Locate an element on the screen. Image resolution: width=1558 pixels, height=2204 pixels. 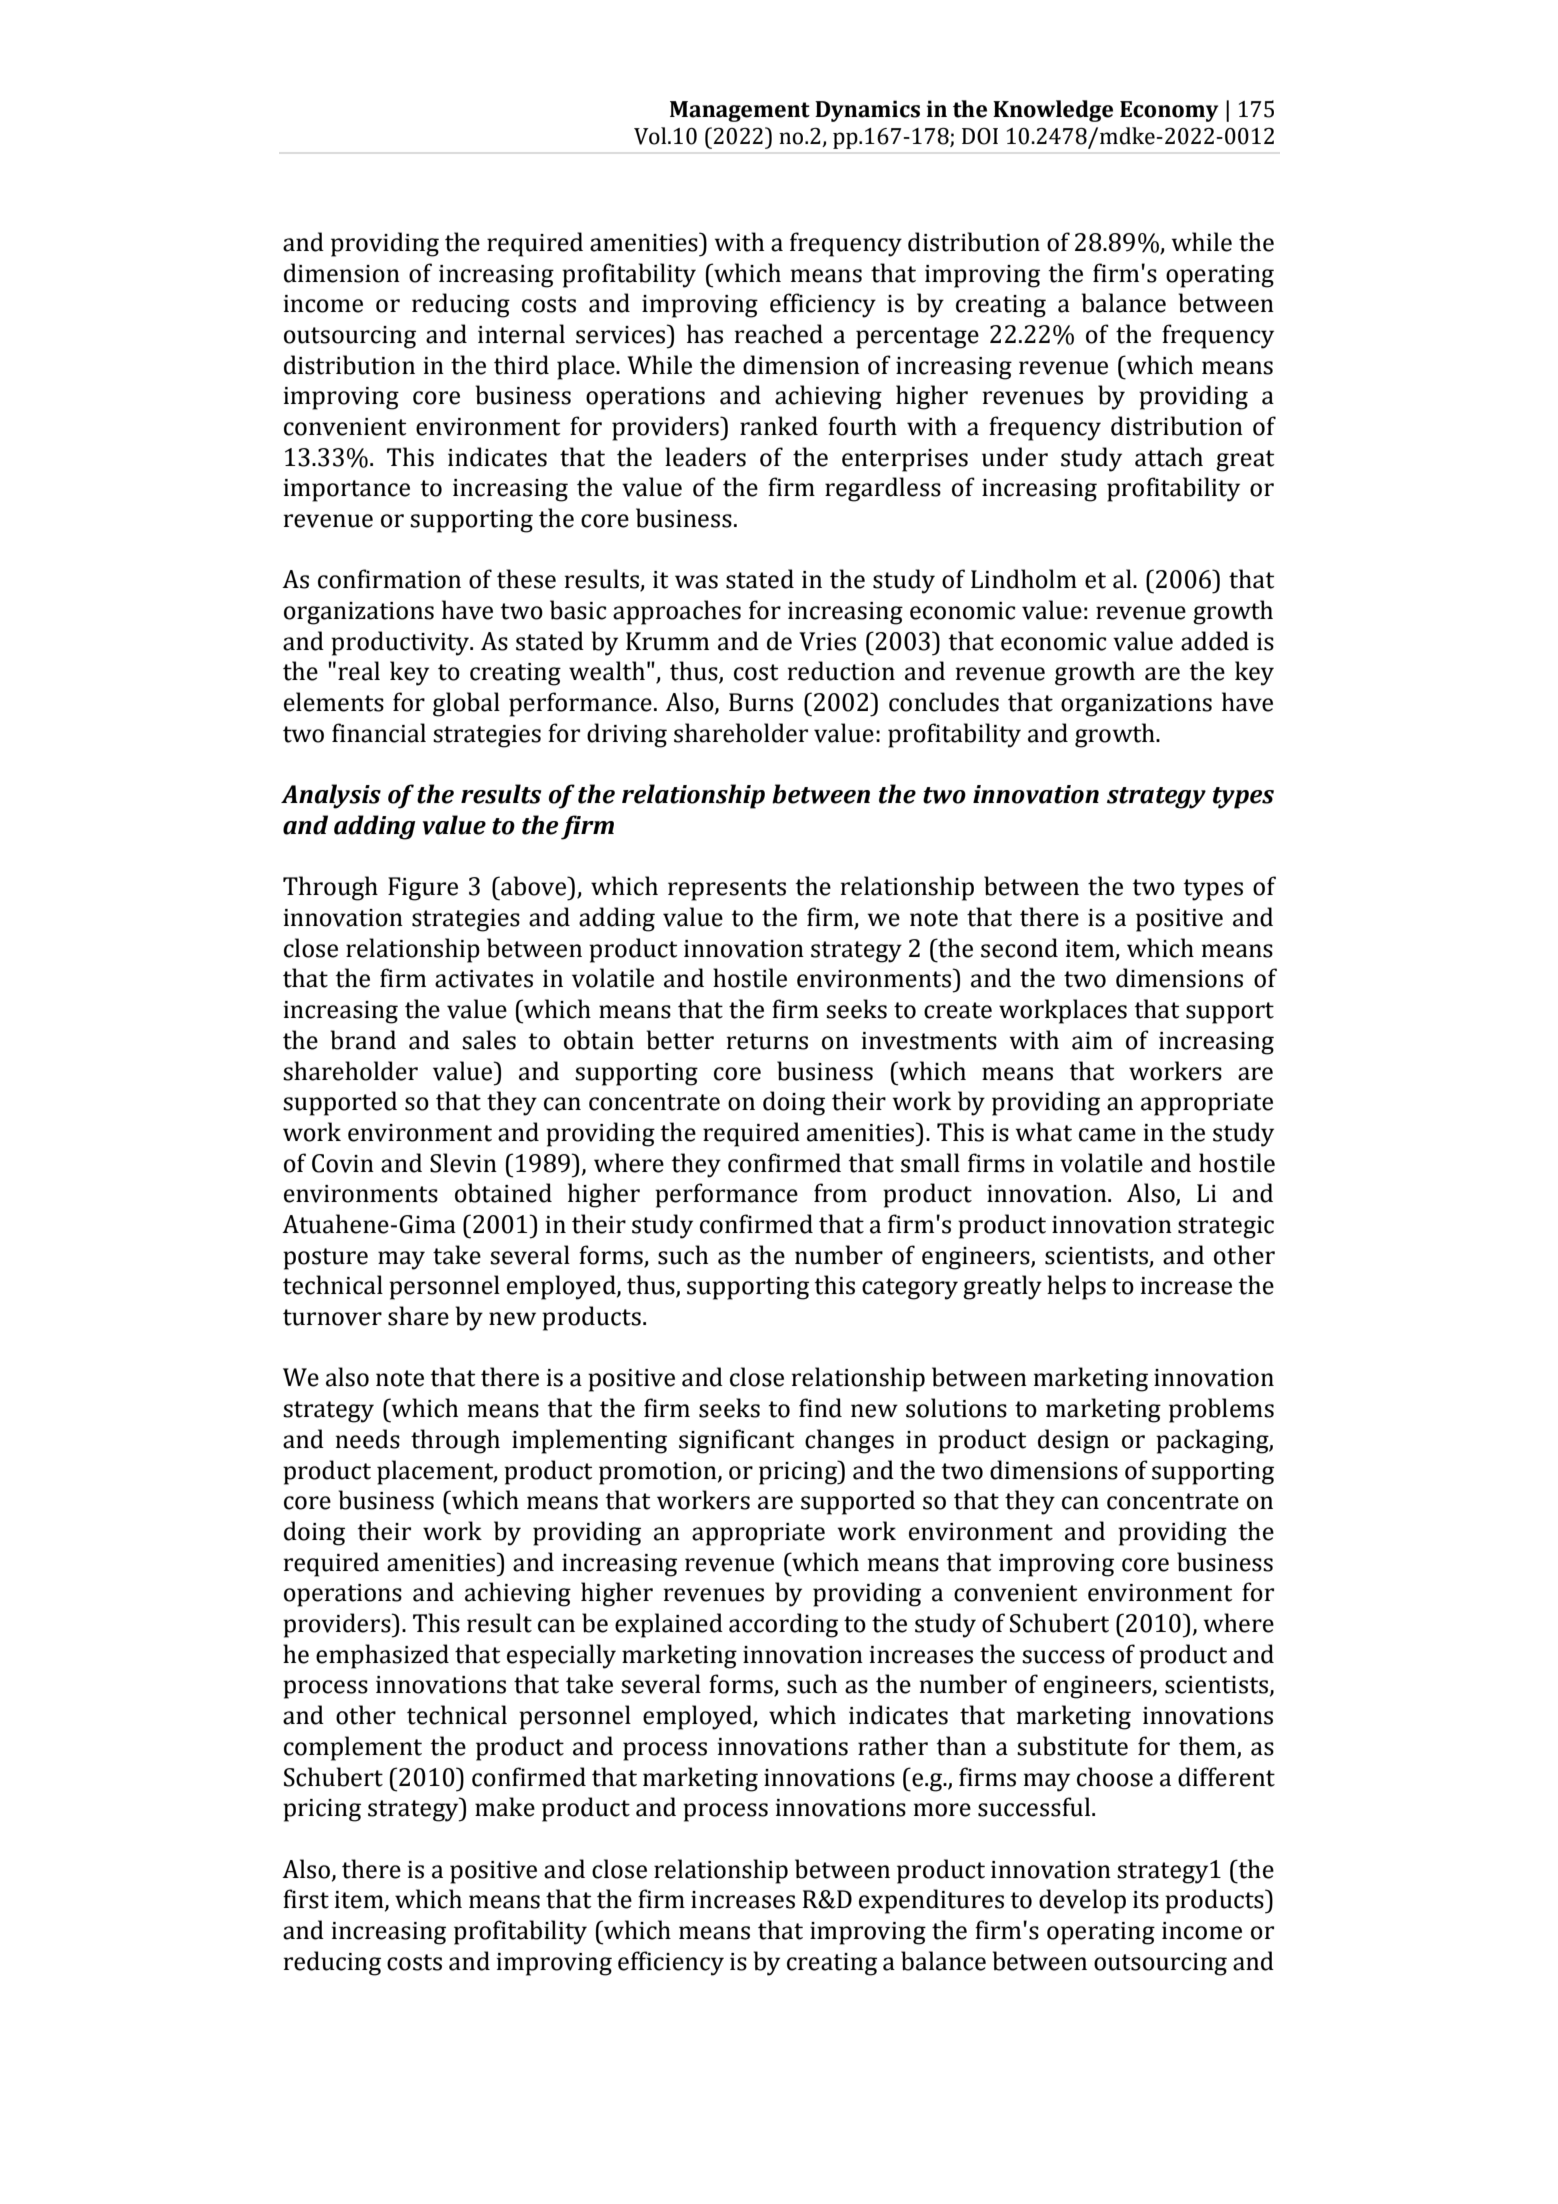
internal is located at coordinates (521, 334).
